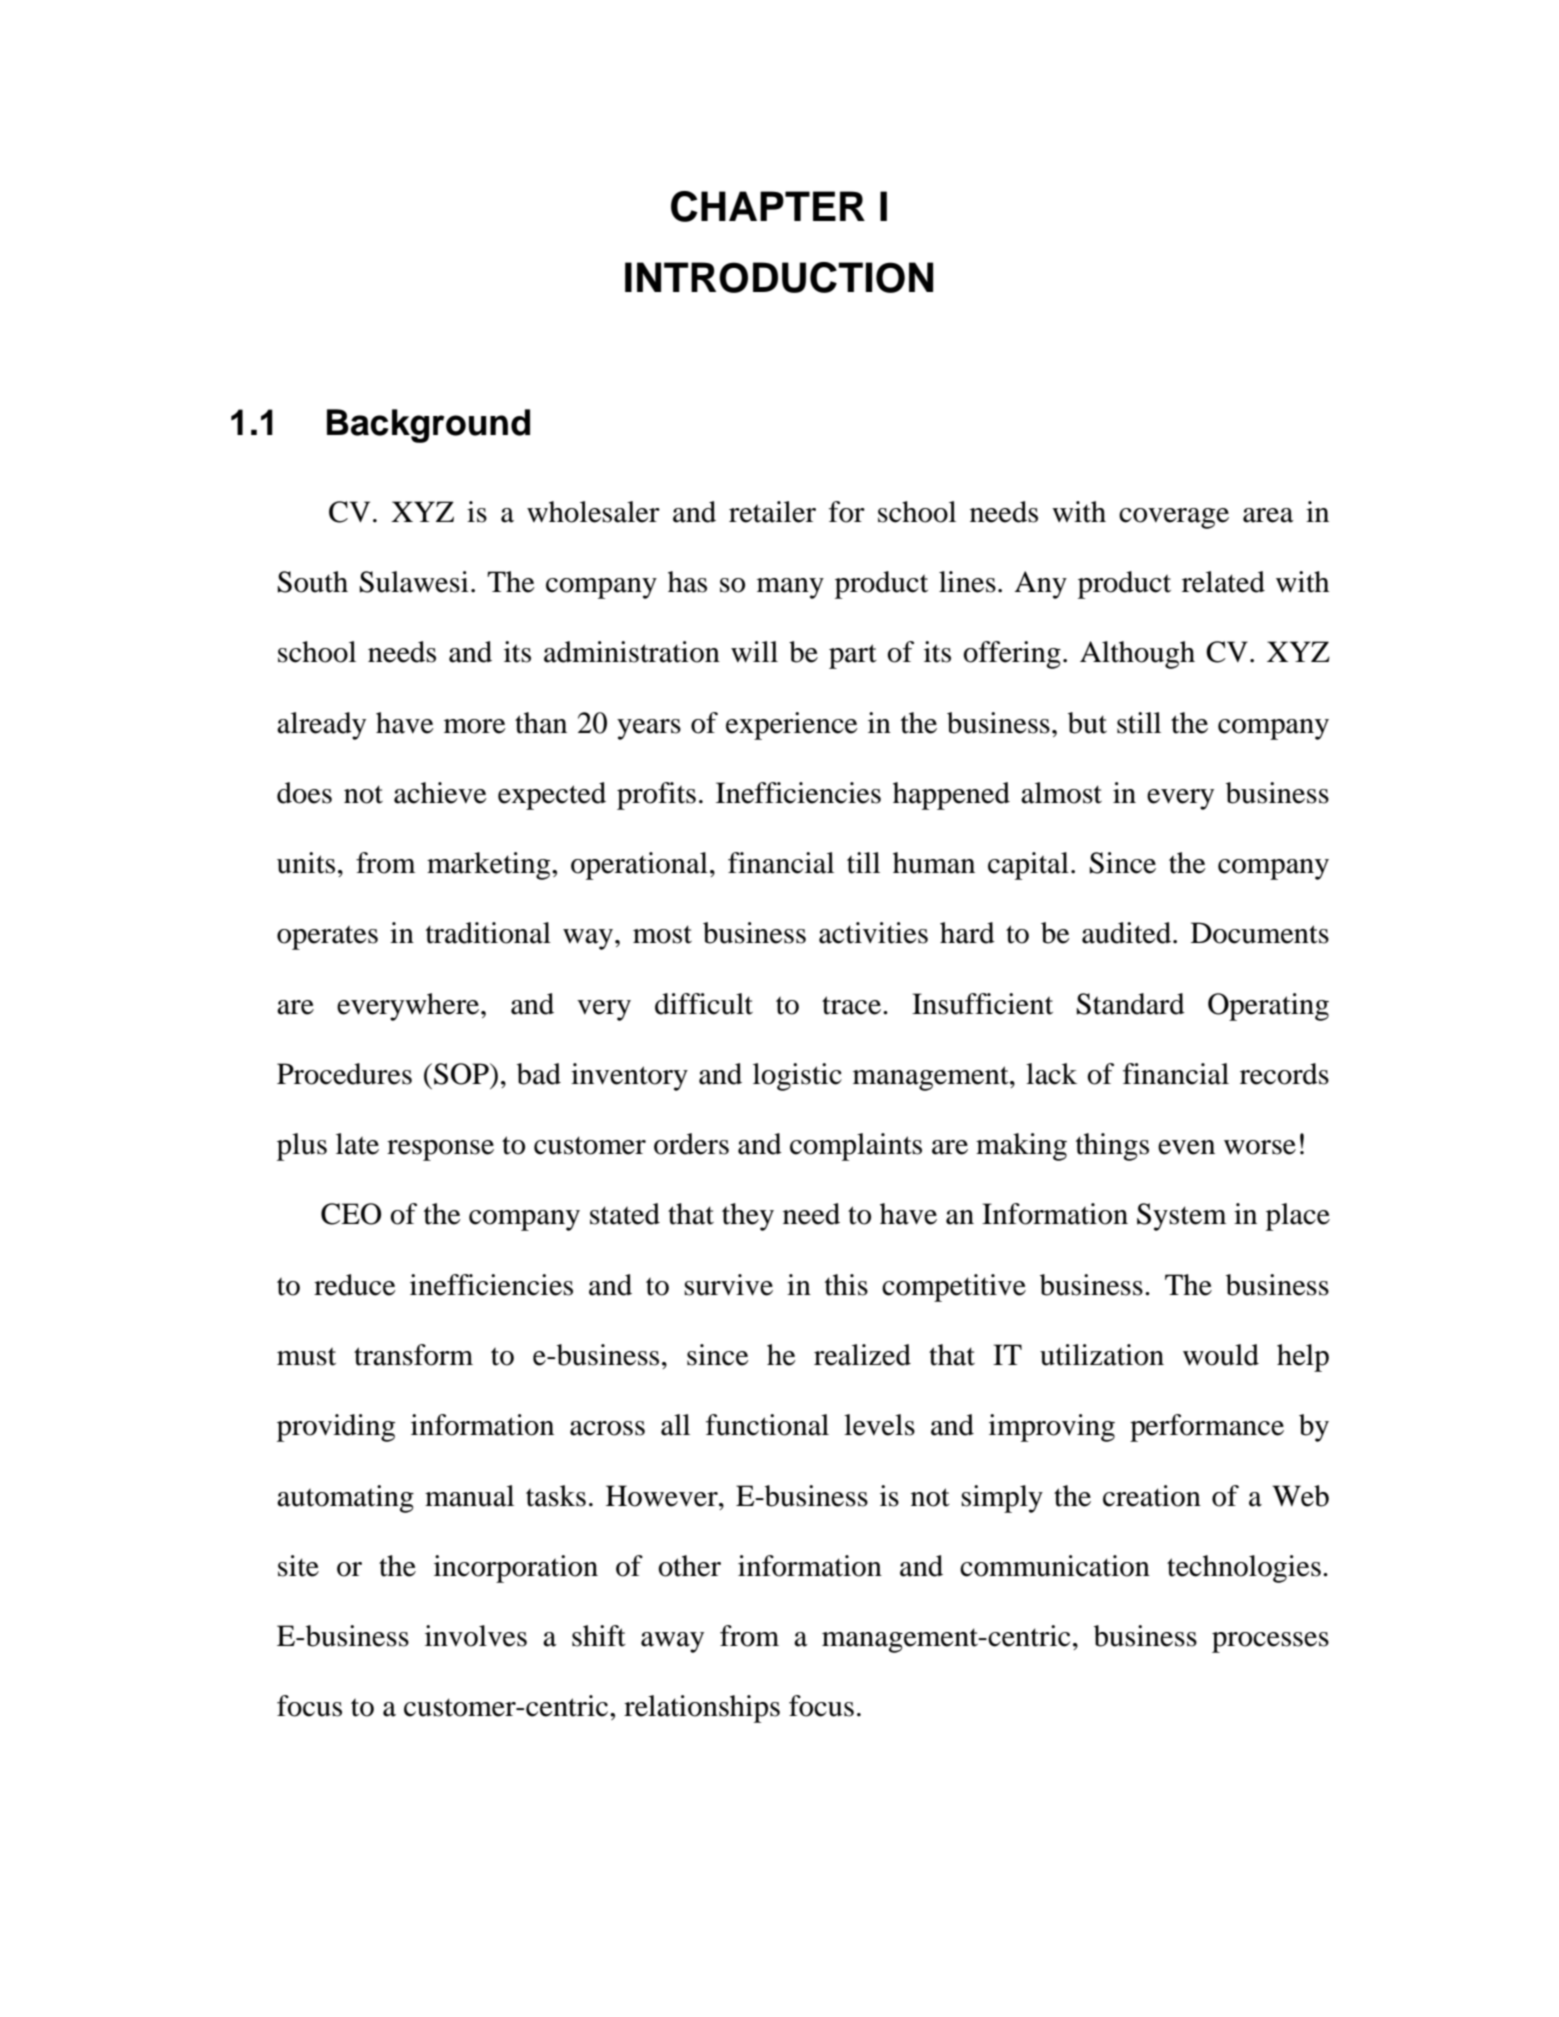 The width and height of the screenshot is (1559, 2017). What do you see at coordinates (748, 1217) in the screenshot?
I see `they` at bounding box center [748, 1217].
